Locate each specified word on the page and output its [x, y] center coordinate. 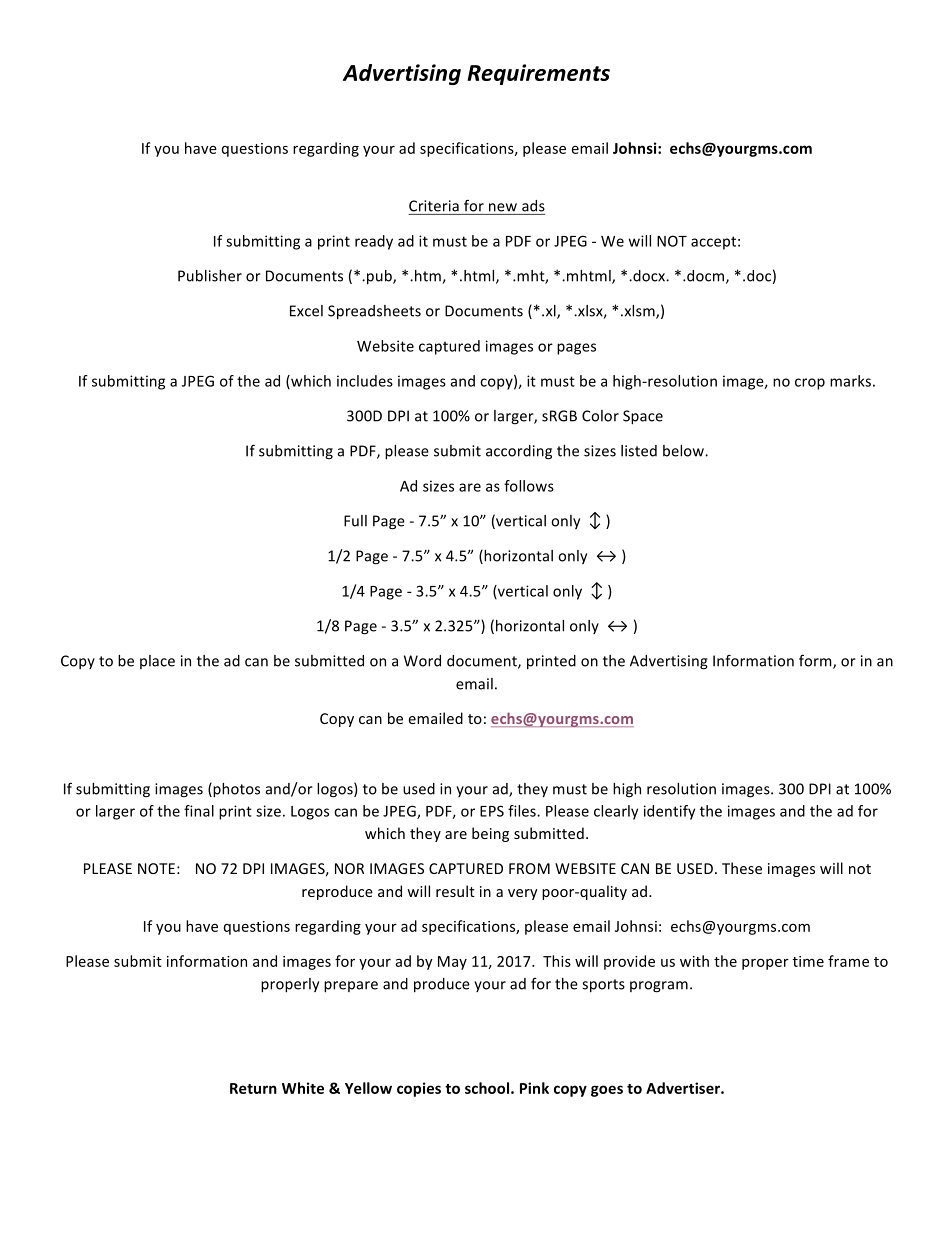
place [157, 662]
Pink [534, 1088]
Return [253, 1088]
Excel [306, 311]
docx [649, 276]
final [199, 811]
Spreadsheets [374, 312]
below [684, 451]
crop [810, 384]
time [808, 961]
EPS [492, 811]
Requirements [538, 74]
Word [422, 661]
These [742, 868]
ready [374, 242]
